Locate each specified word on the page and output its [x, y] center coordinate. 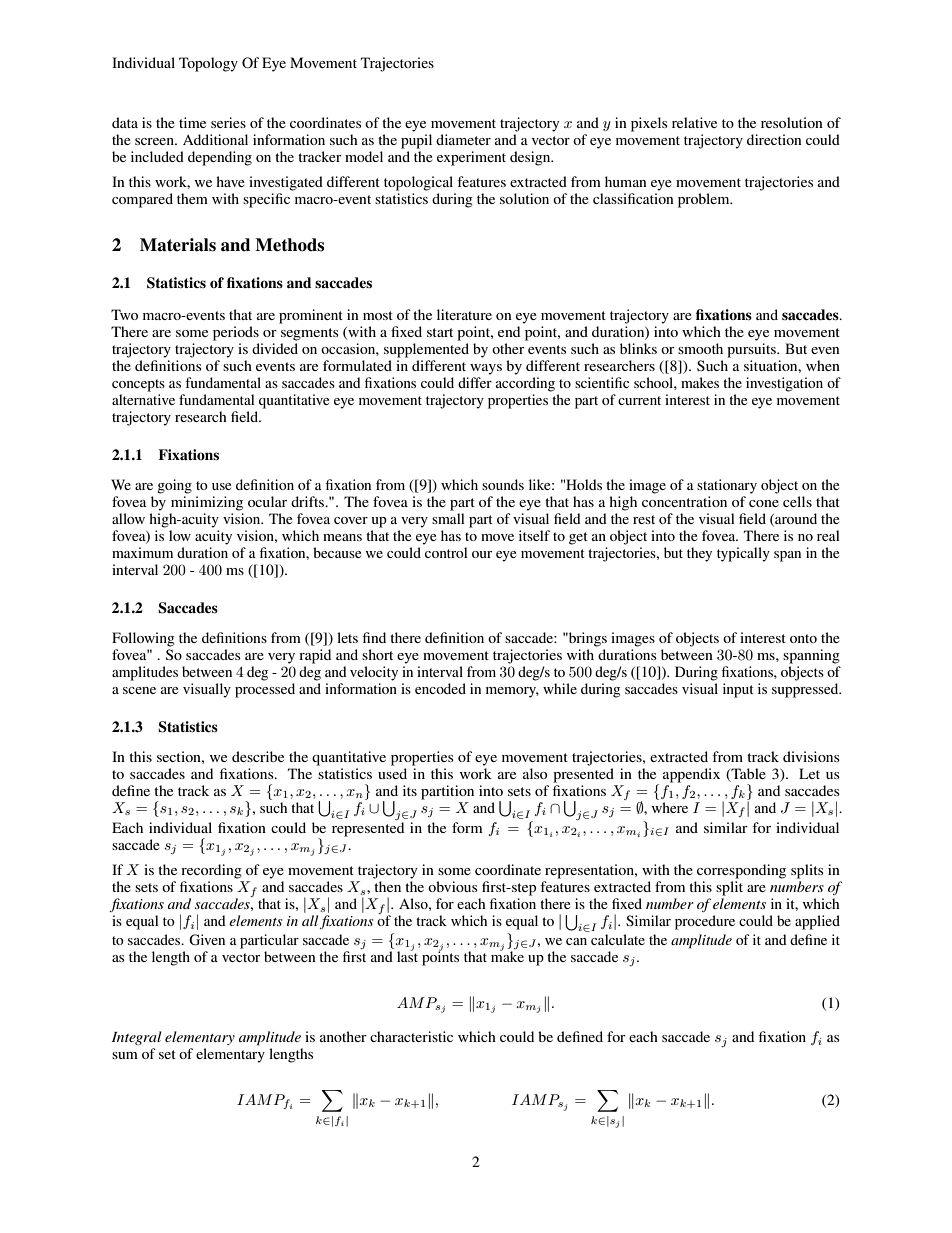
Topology [208, 64]
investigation [784, 384]
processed [265, 690]
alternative [143, 399]
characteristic [411, 1036]
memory [512, 692]
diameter [463, 139]
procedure [705, 922]
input [738, 690]
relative [694, 122]
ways [486, 369]
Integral [137, 1038]
